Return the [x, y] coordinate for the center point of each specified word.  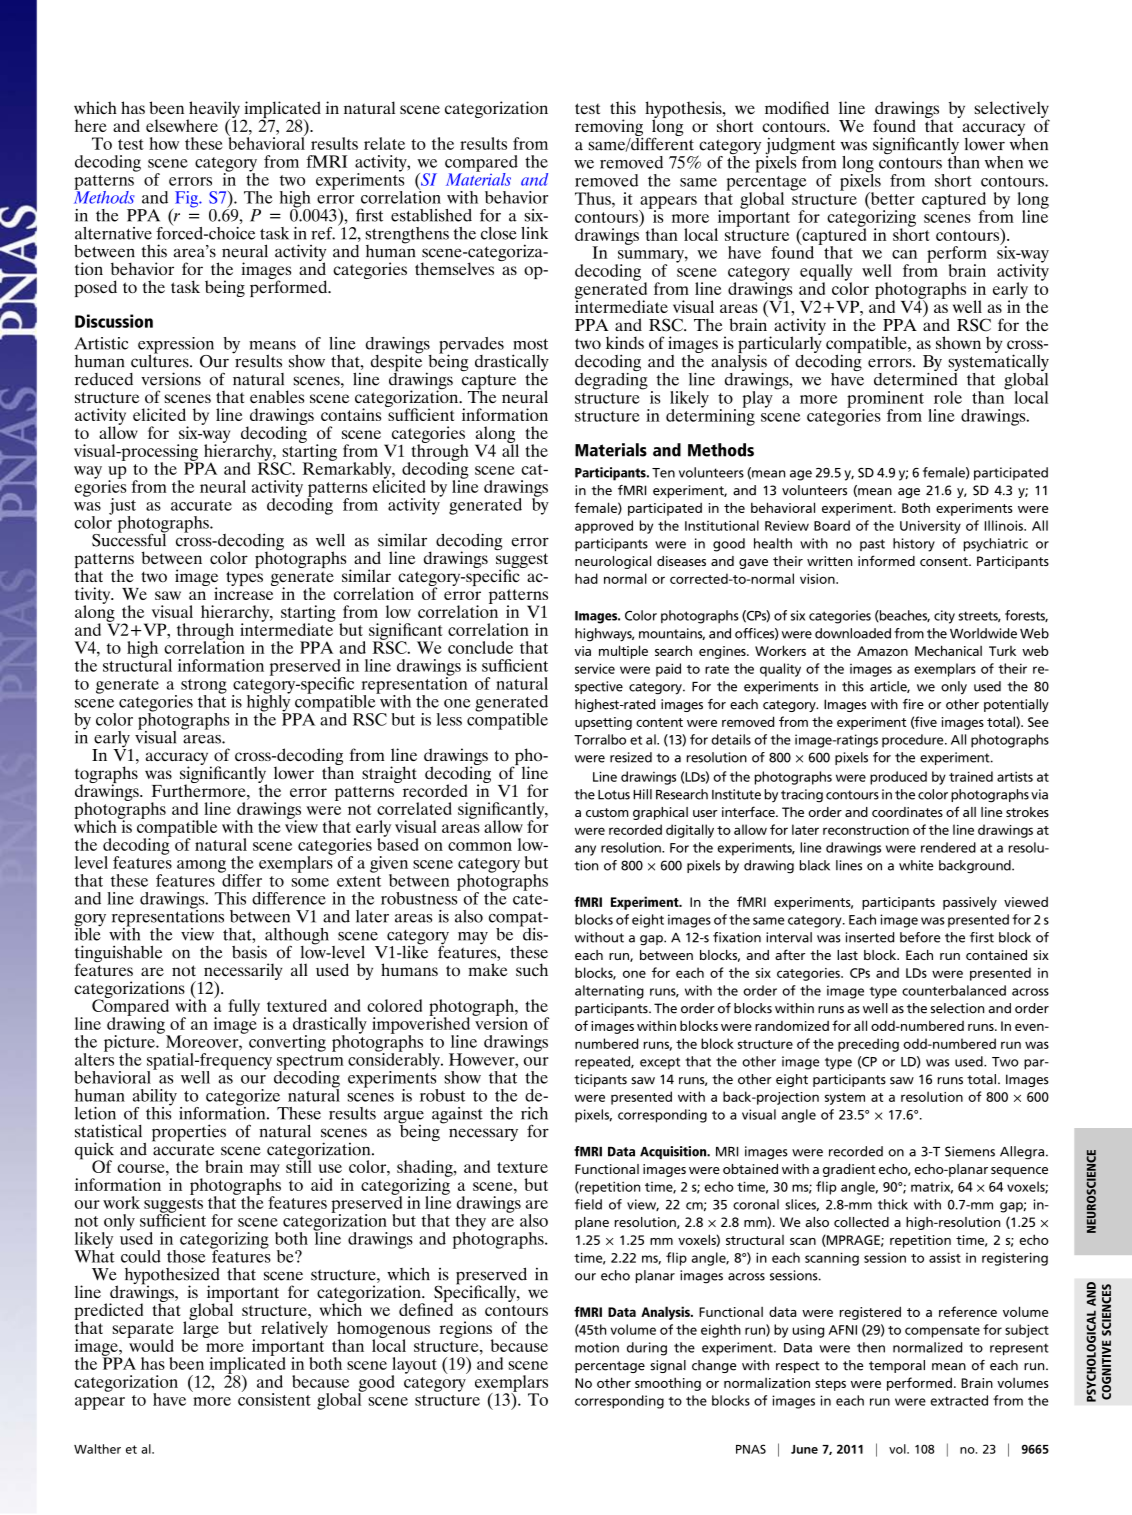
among [202, 867]
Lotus [614, 795]
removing [609, 129]
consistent [274, 1398]
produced [898, 778]
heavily [215, 111]
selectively [1012, 110]
